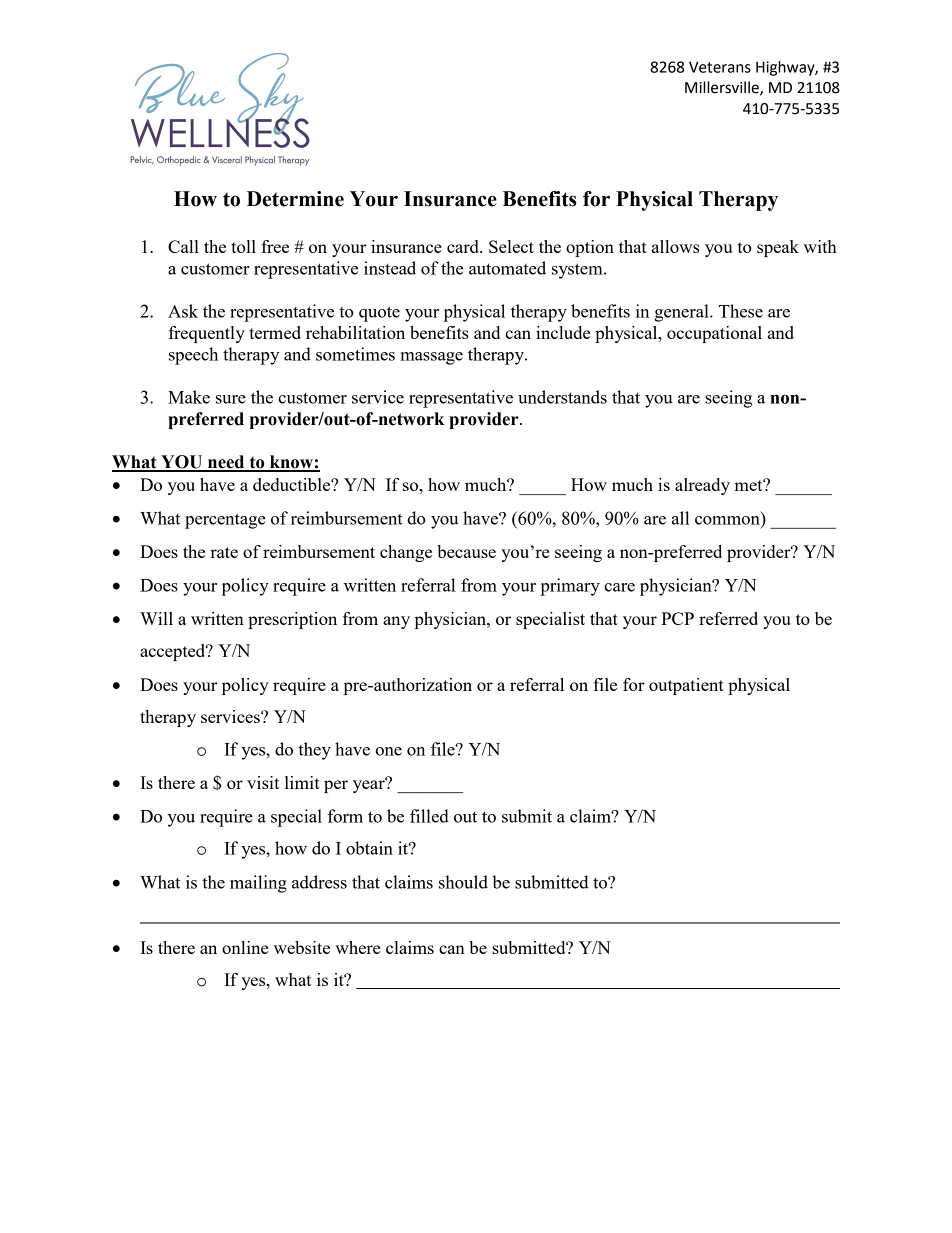 The height and width of the screenshot is (1233, 952). What do you see at coordinates (429, 816) in the screenshot?
I see `filled` at bounding box center [429, 816].
